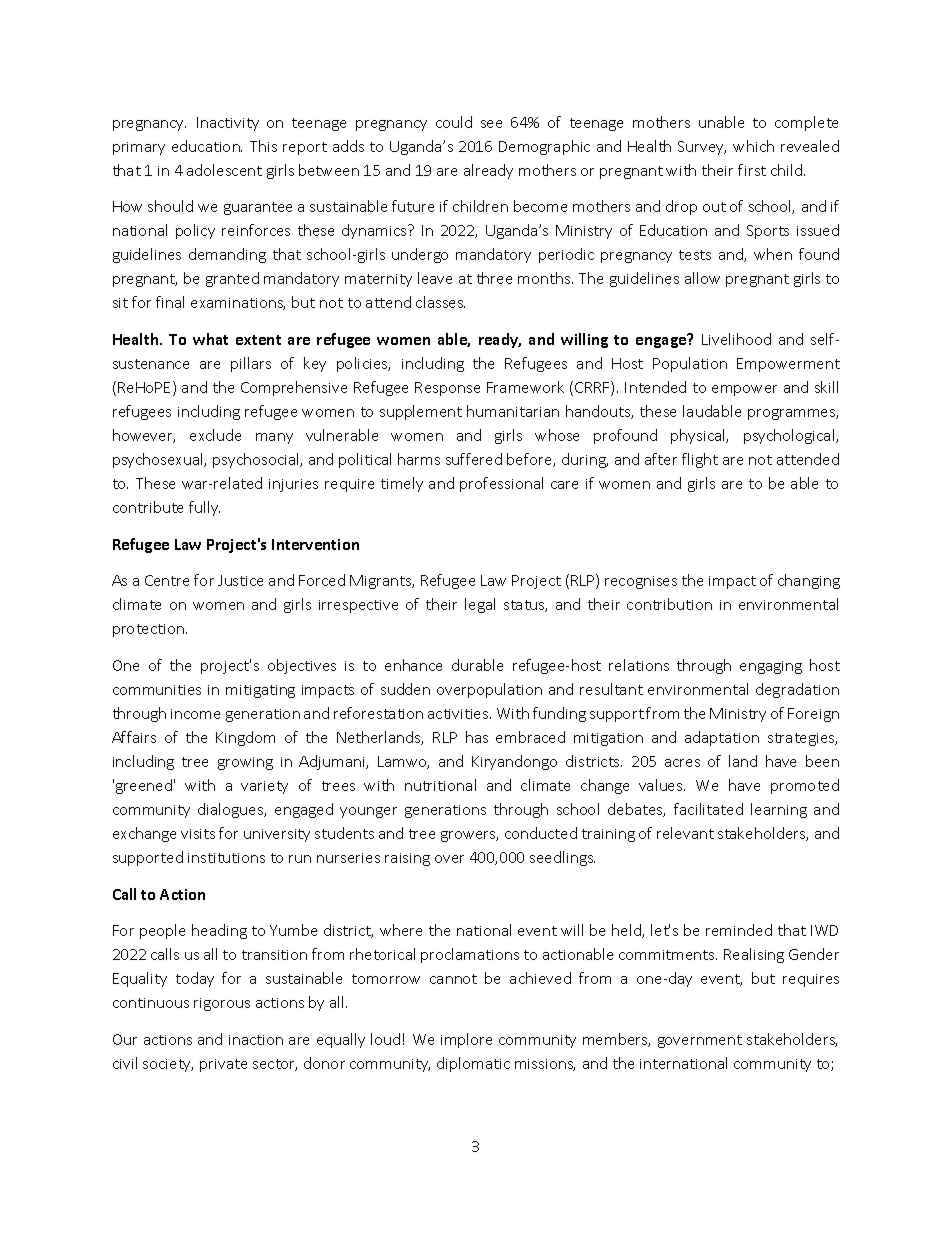 Image resolution: width=952 pixels, height=1233 pixels. I want to click on exclude, so click(215, 435).
